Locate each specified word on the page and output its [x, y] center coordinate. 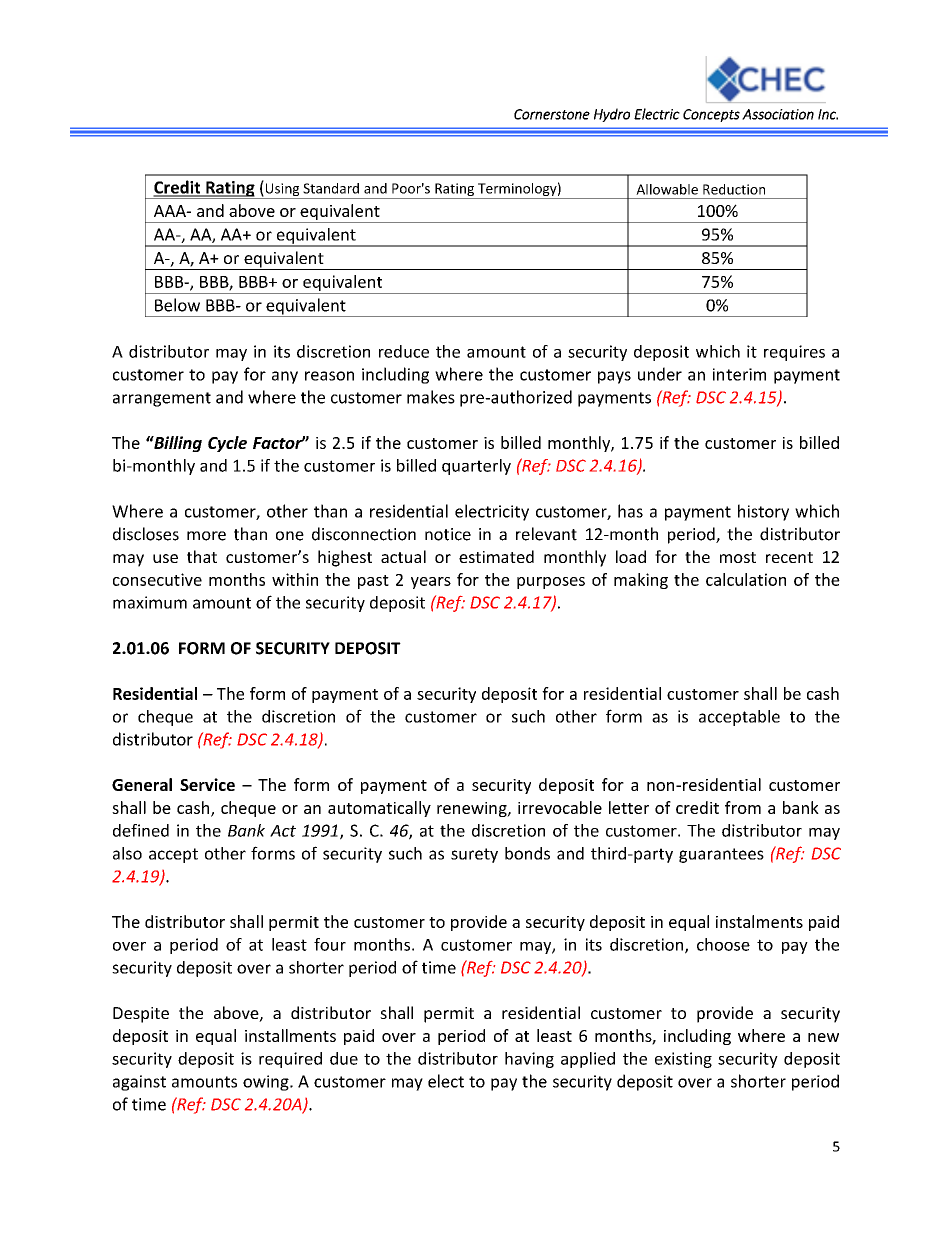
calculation [746, 579]
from [743, 807]
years [431, 583]
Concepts [711, 115]
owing [267, 1083]
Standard [331, 188]
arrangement [162, 399]
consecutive [157, 579]
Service [207, 784]
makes [431, 397]
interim [739, 374]
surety [474, 855]
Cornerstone [552, 114]
